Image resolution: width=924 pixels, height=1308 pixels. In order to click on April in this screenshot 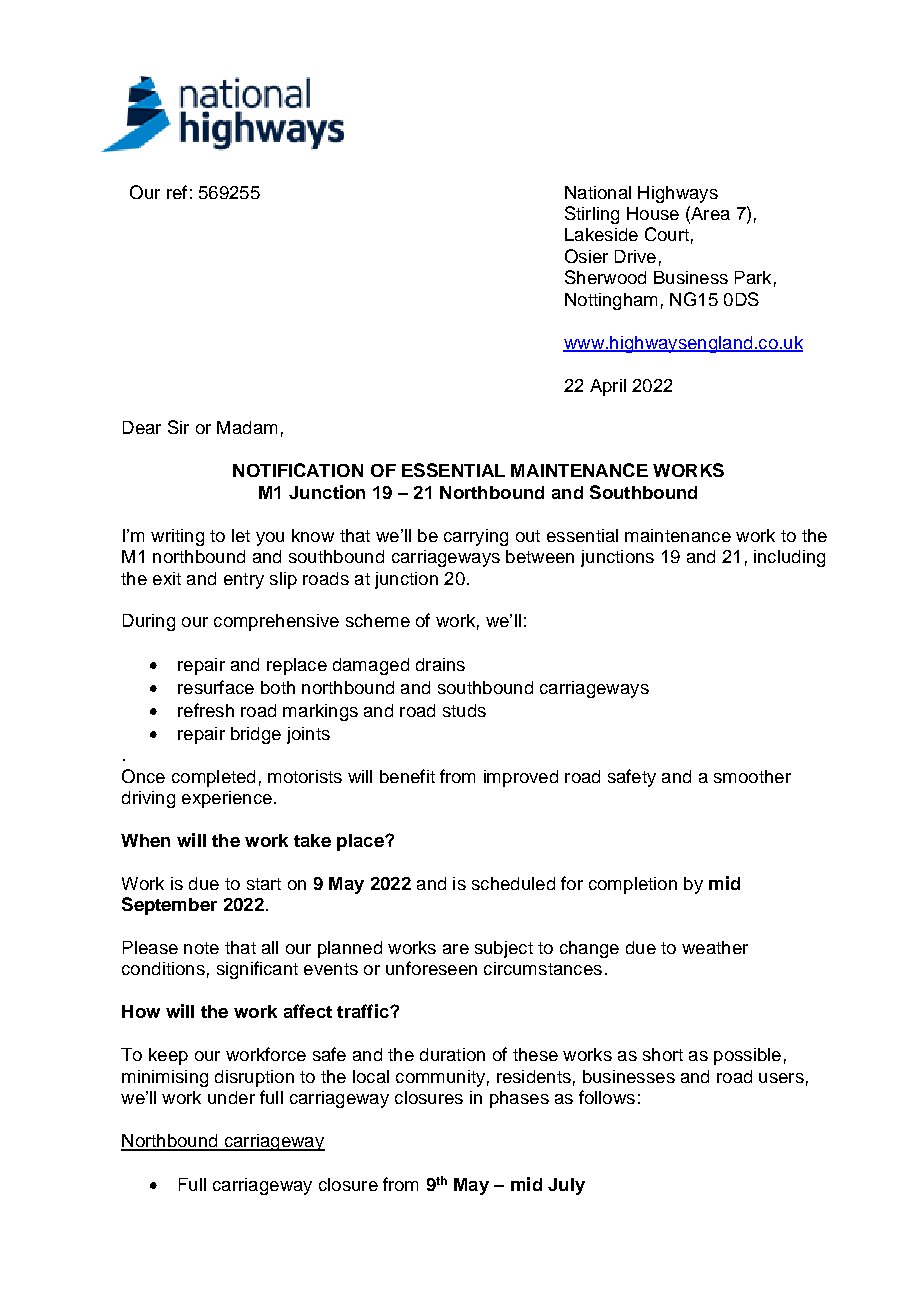, I will do `click(608, 387)`.
